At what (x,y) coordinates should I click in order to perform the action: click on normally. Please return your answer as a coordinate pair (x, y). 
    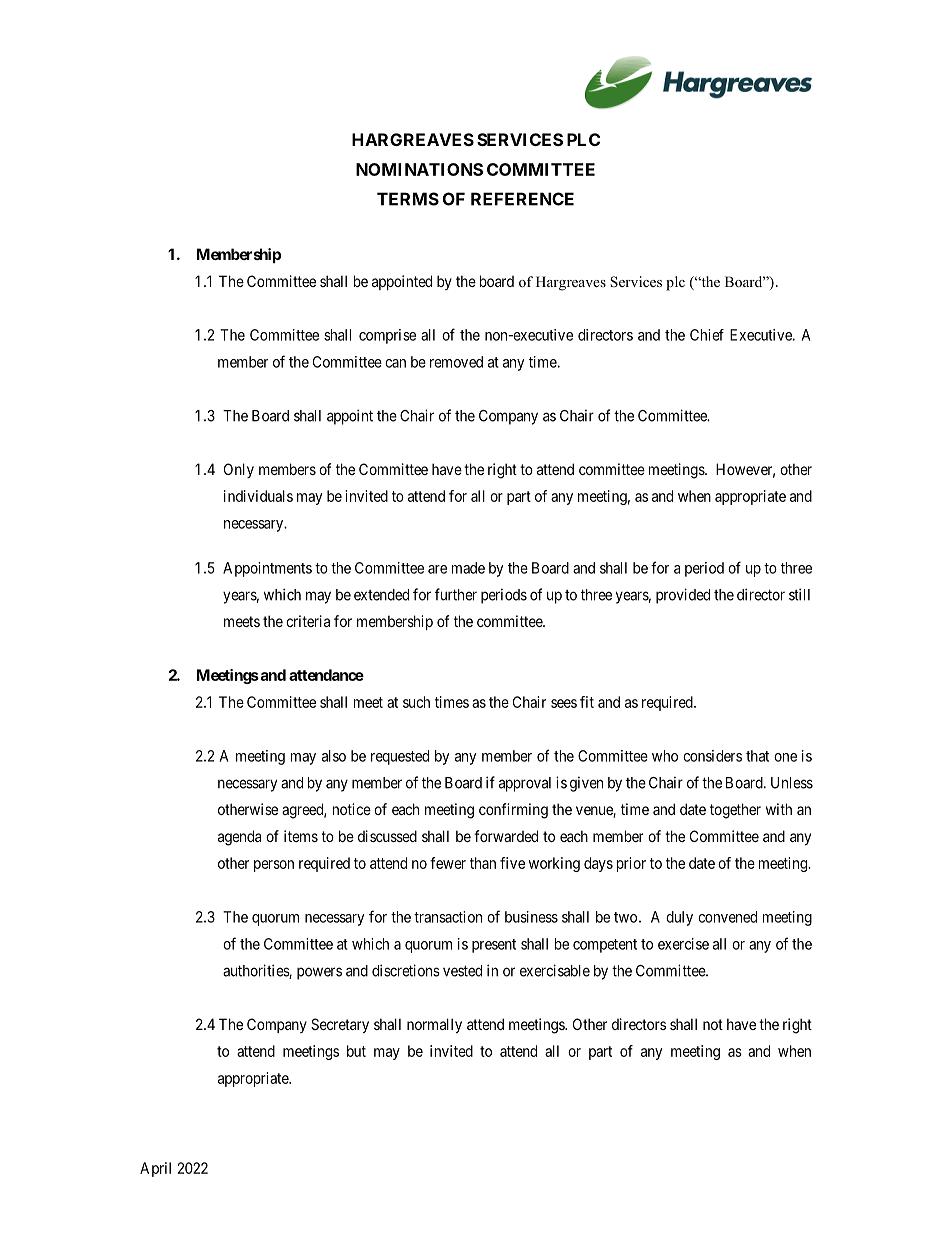
    Looking at the image, I should click on (434, 1025).
